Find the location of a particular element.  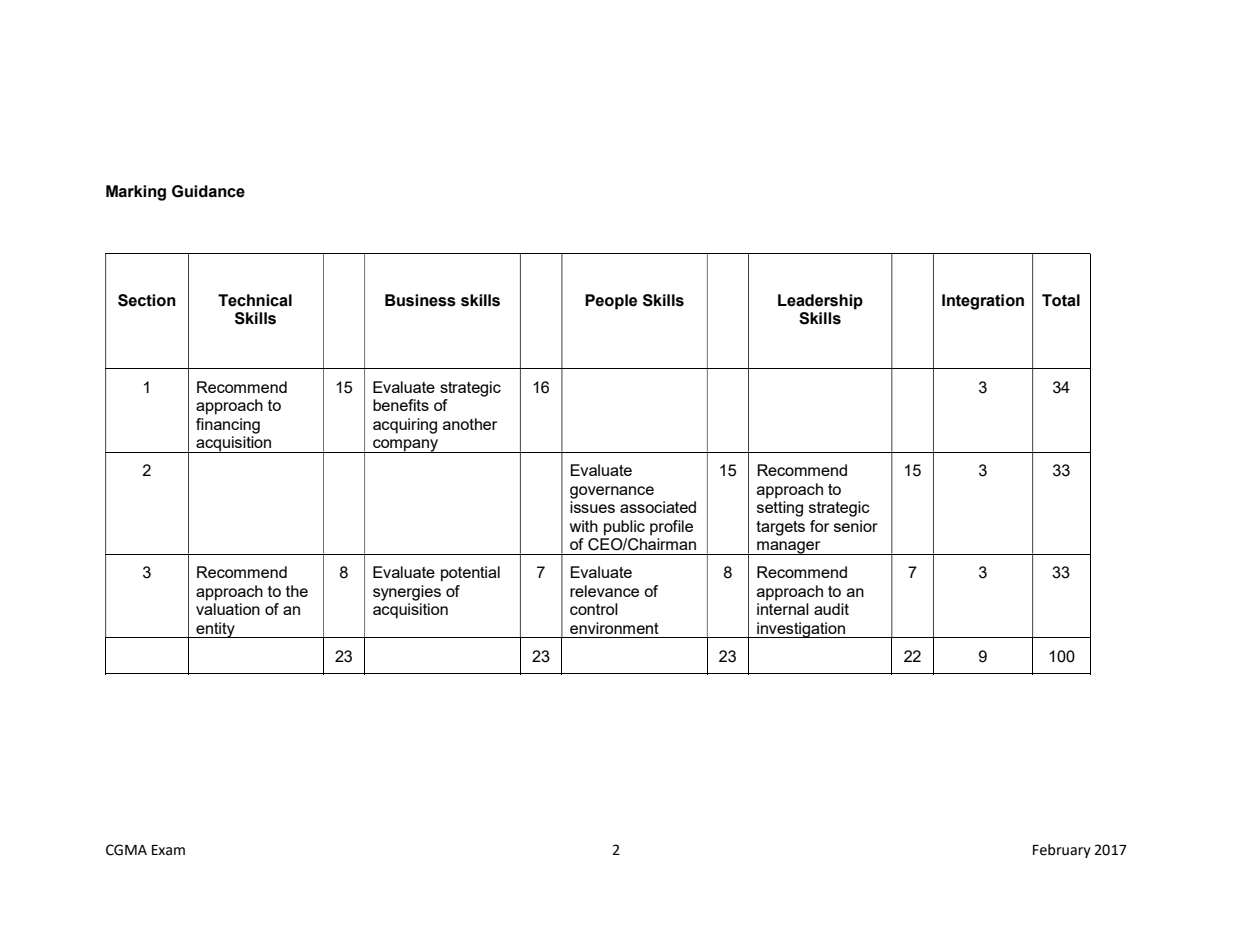

February is located at coordinates (1062, 851).
